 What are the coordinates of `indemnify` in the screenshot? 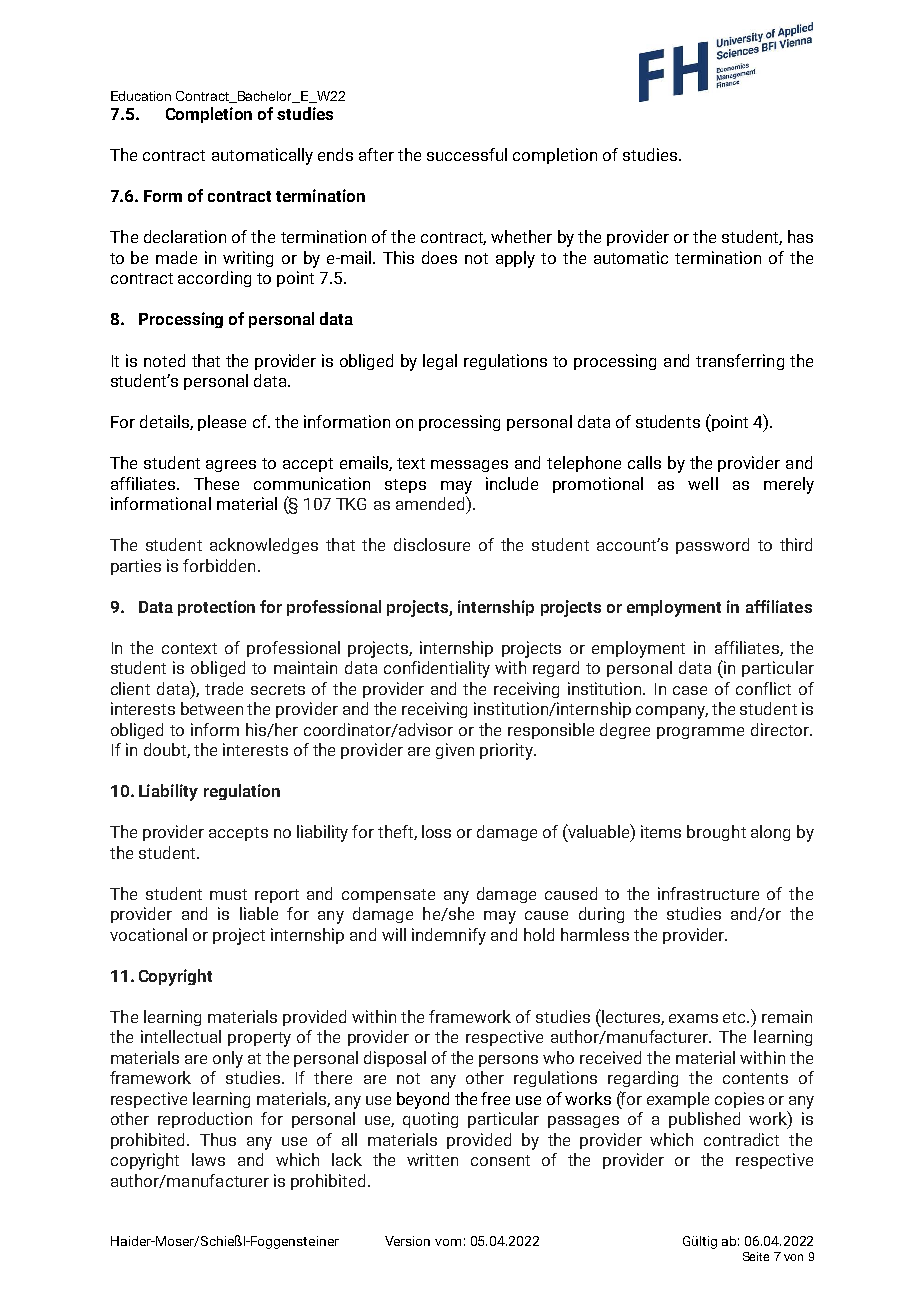 It's located at (449, 936).
